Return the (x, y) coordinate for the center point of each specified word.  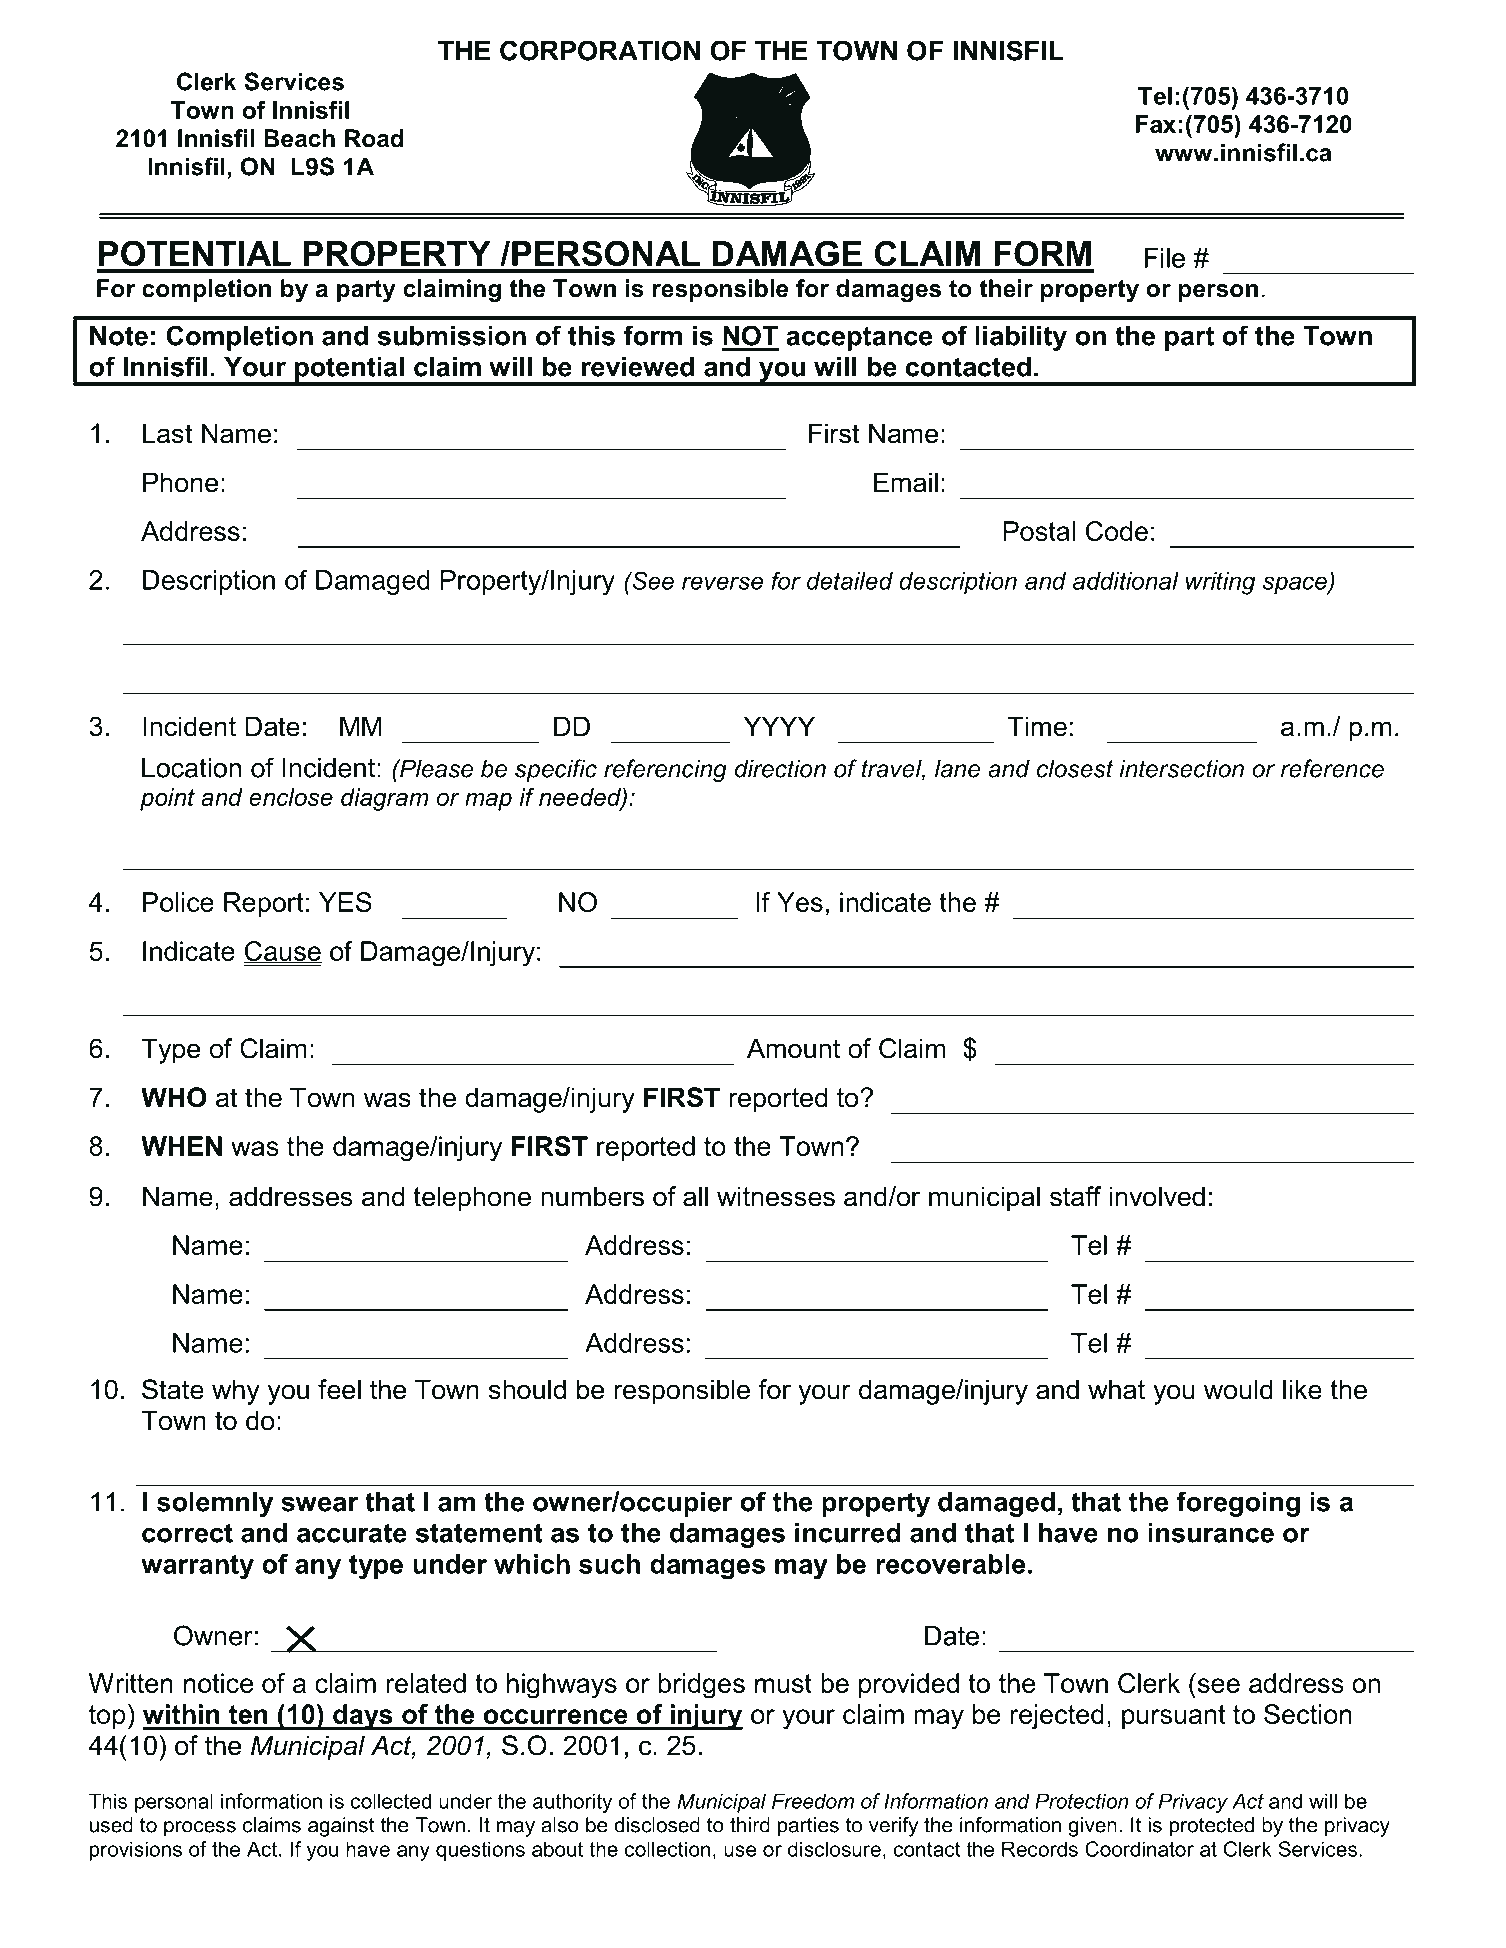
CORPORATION (600, 50)
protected (1212, 1827)
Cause (282, 952)
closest (1075, 768)
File (1165, 258)
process (200, 1829)
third (750, 1825)
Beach (299, 138)
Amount (793, 1048)
